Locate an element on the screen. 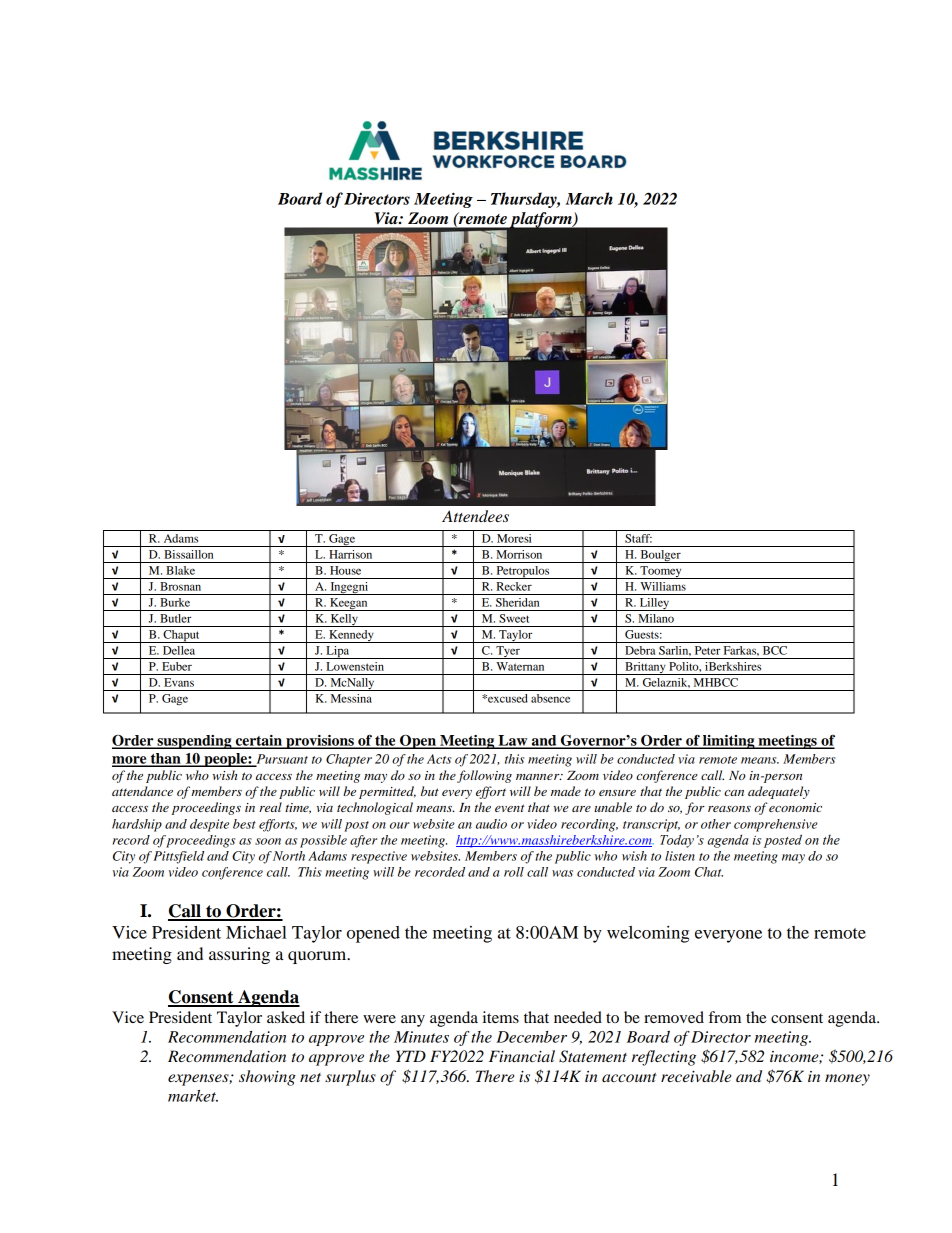  Pittsfield is located at coordinates (178, 857).
